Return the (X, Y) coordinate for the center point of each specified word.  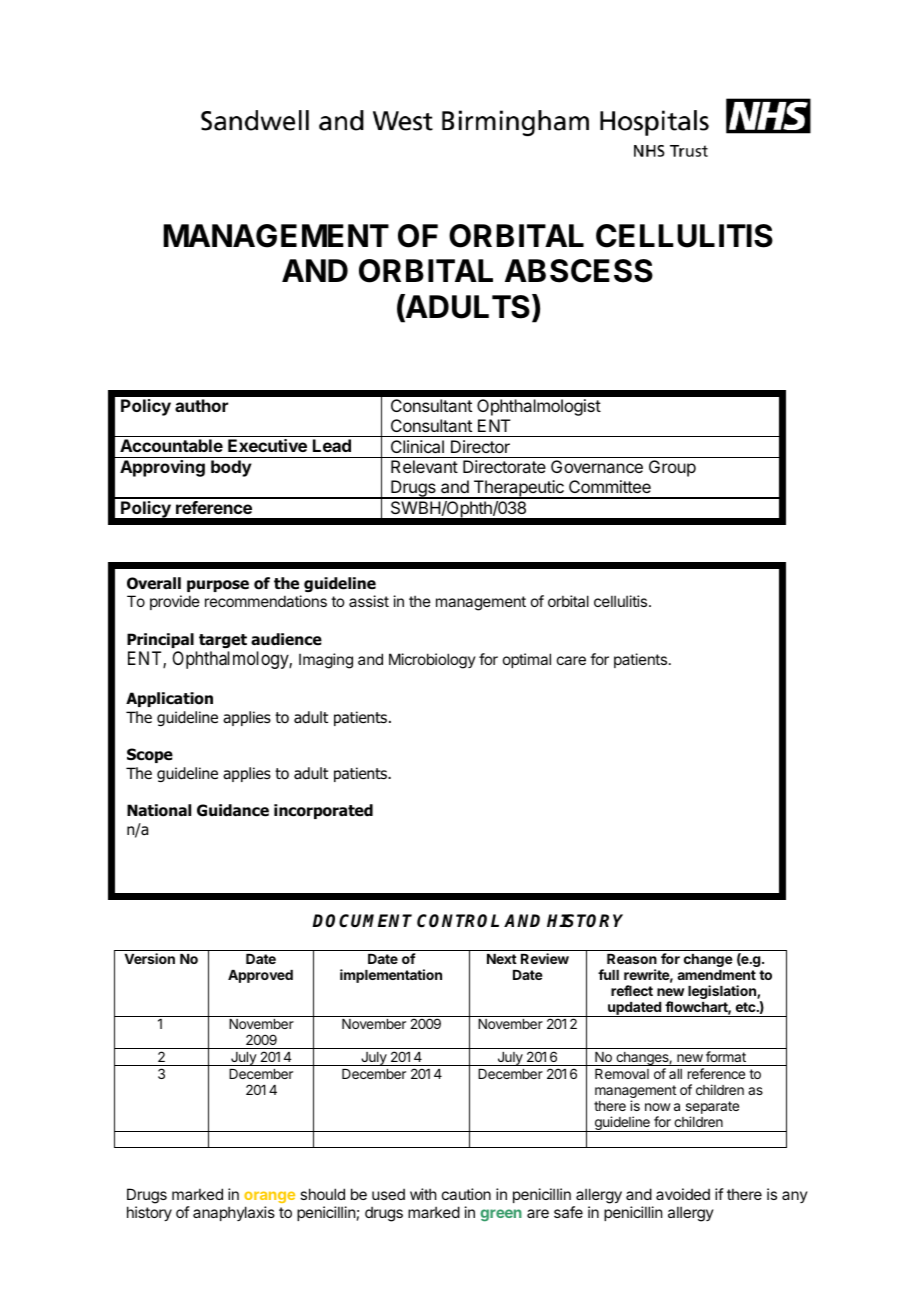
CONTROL (458, 921)
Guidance (233, 810)
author (201, 405)
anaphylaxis (234, 1213)
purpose (218, 588)
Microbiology (432, 661)
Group (672, 468)
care (571, 660)
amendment (716, 975)
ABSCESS (579, 271)
